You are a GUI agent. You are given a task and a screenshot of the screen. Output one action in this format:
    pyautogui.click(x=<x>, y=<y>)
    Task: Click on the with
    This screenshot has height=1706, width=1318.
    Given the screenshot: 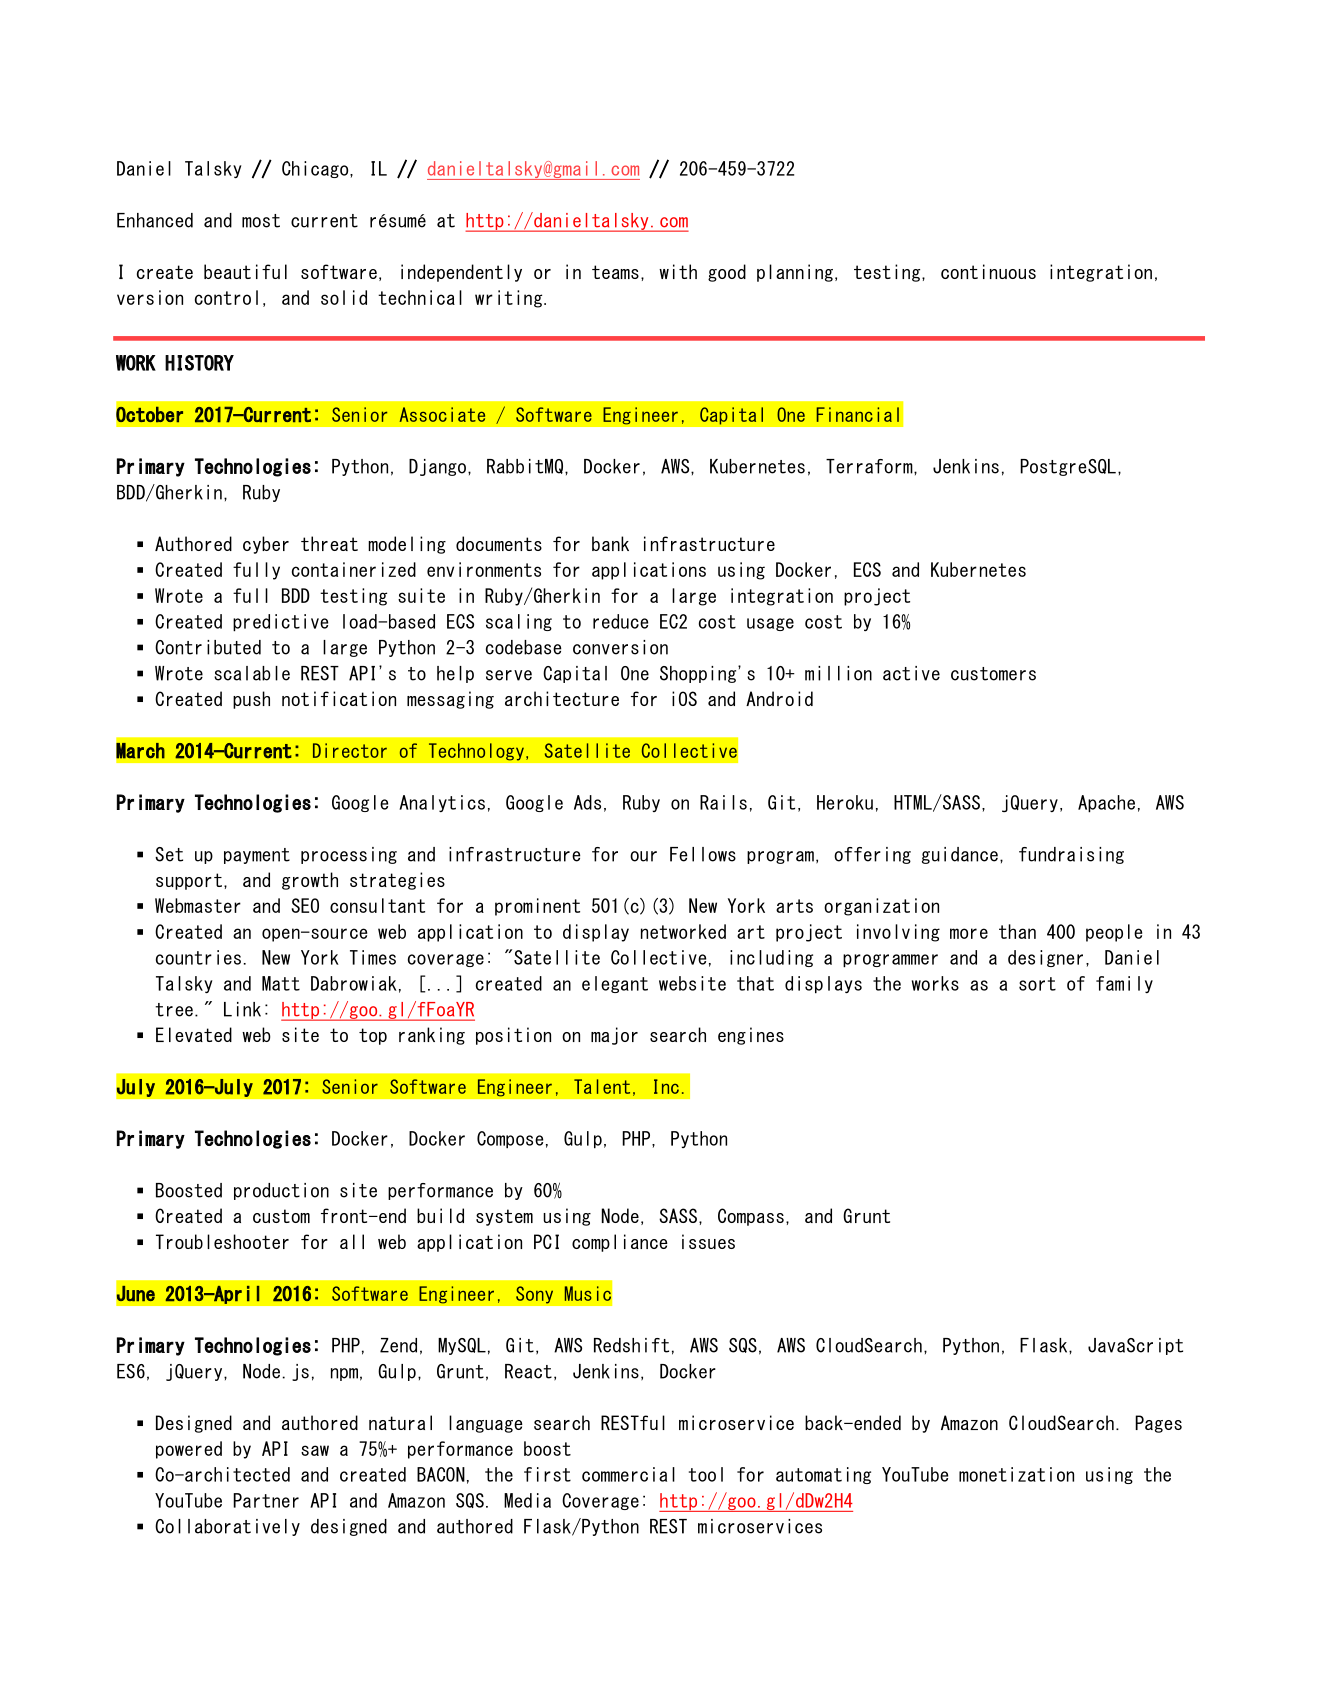 What is the action you would take?
    pyautogui.click(x=678, y=271)
